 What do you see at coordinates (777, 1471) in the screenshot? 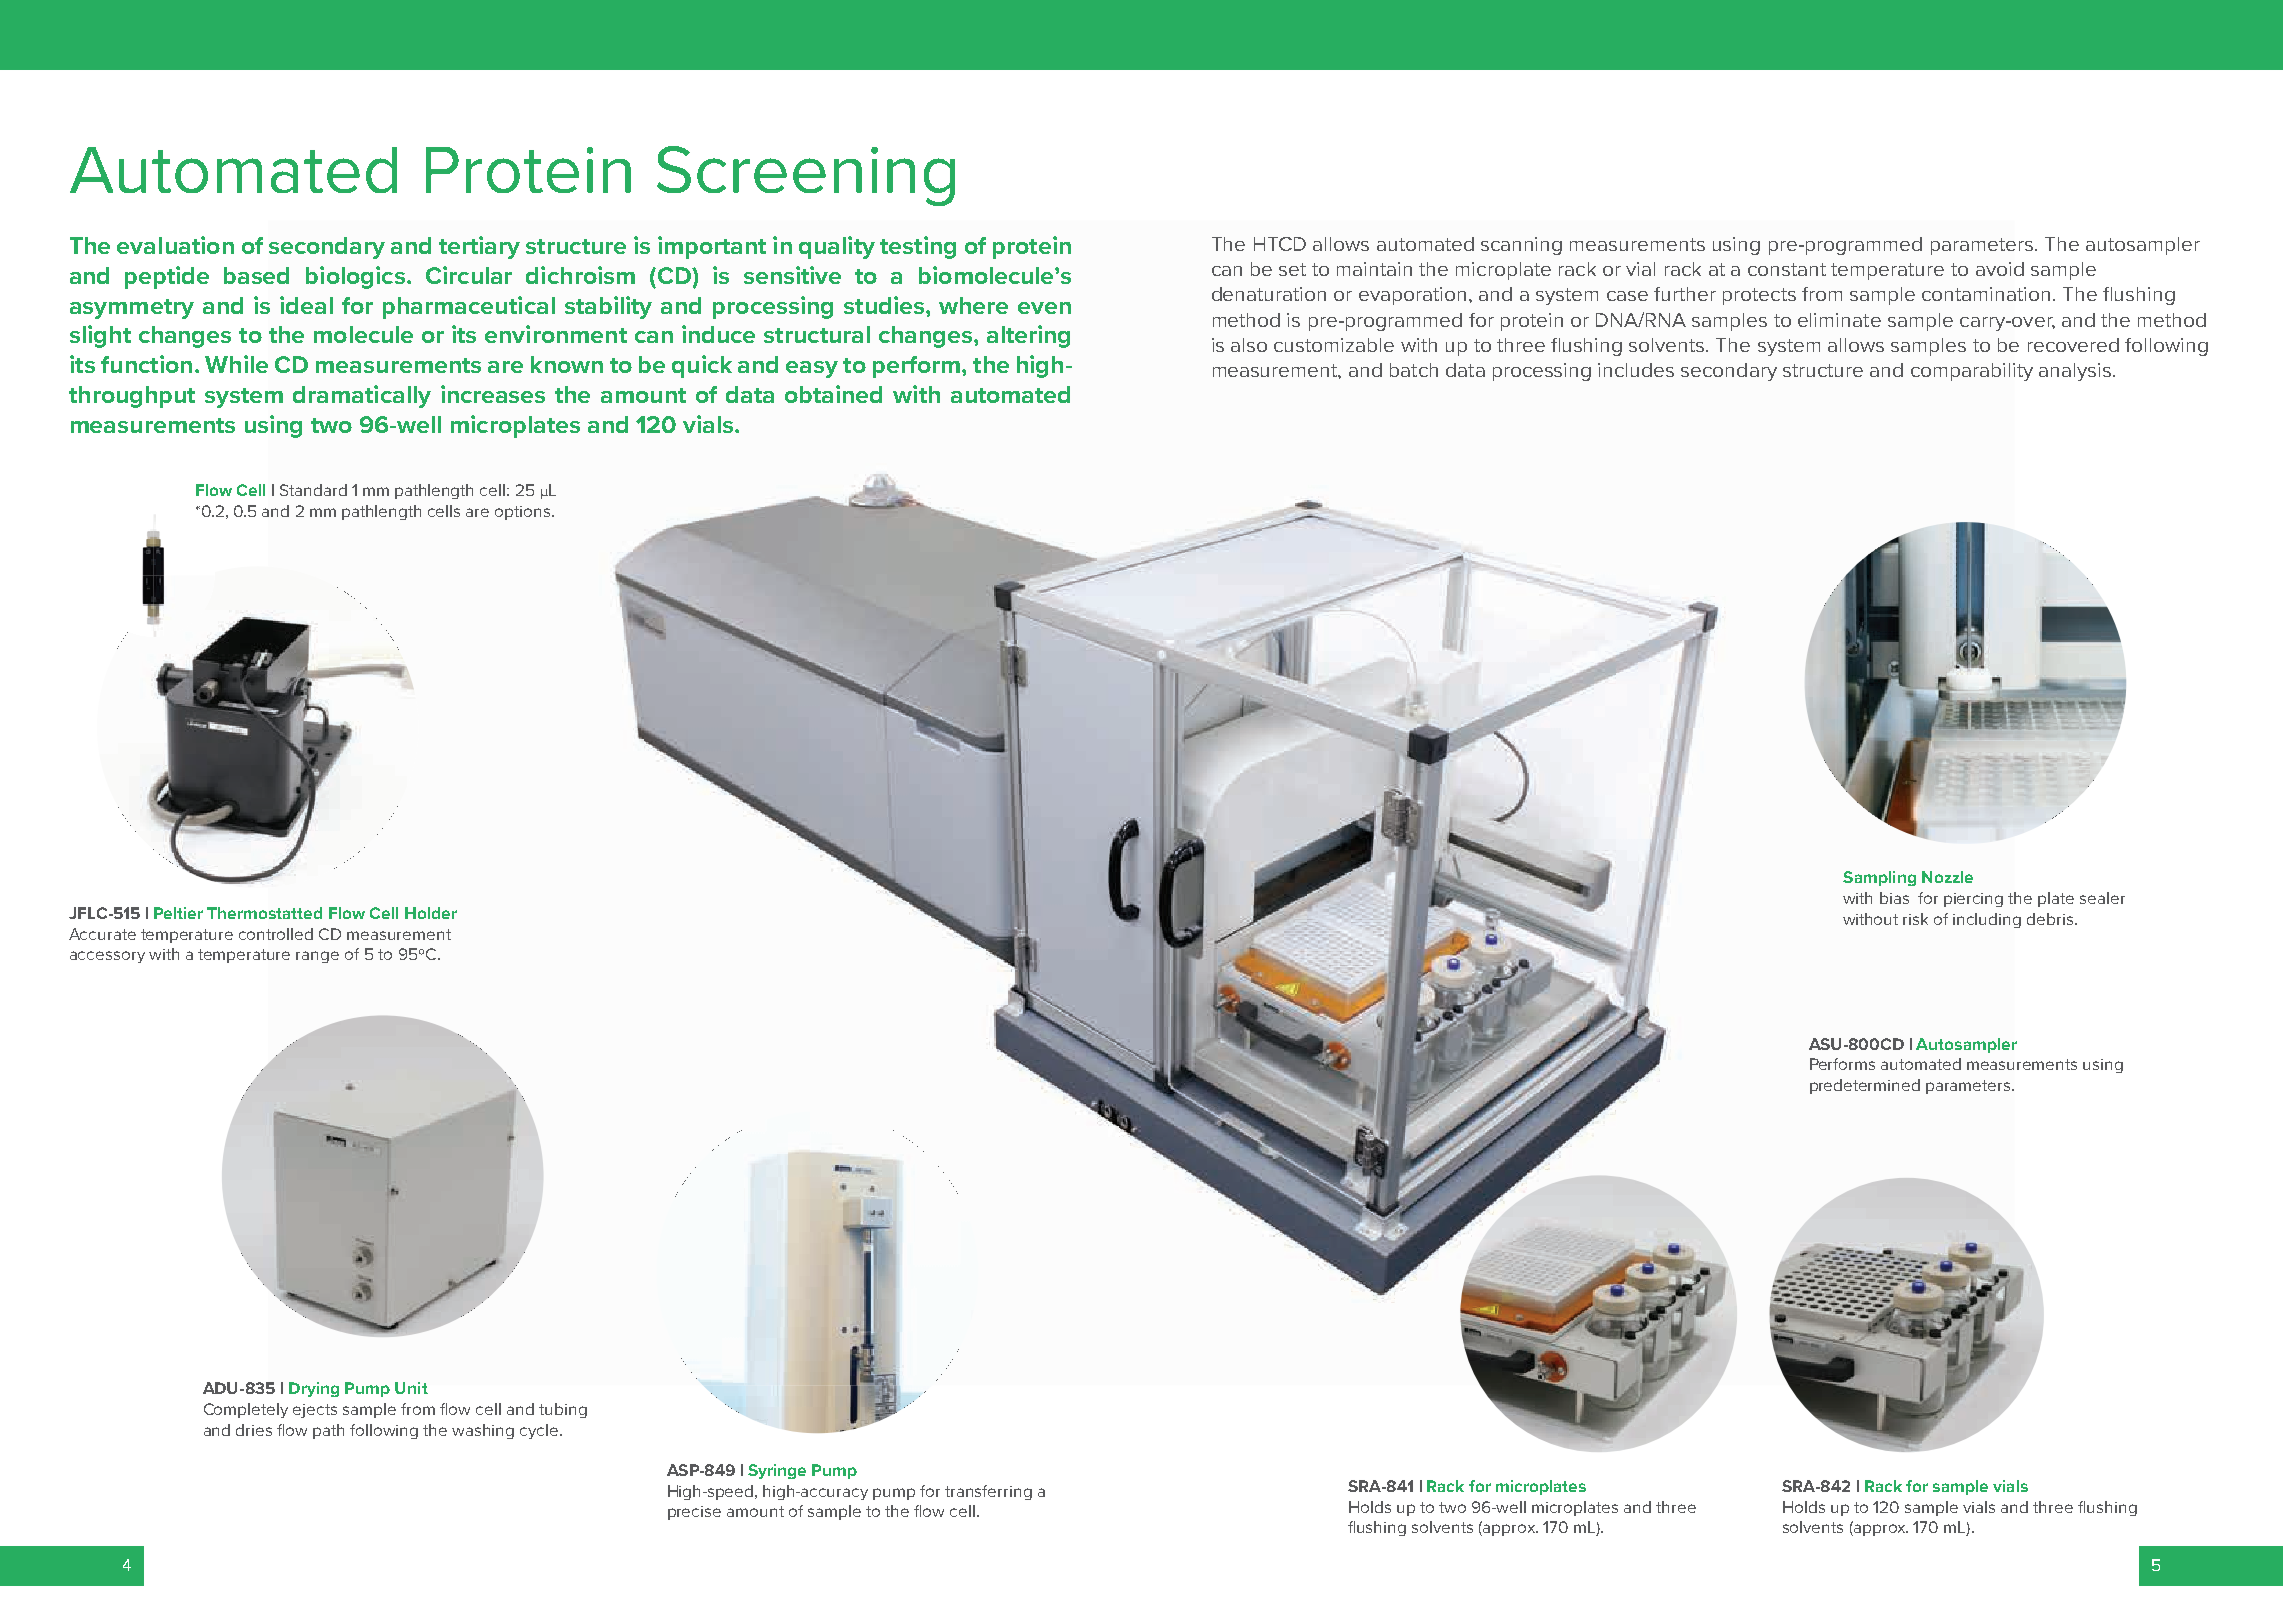
I see `Syringe` at bounding box center [777, 1471].
